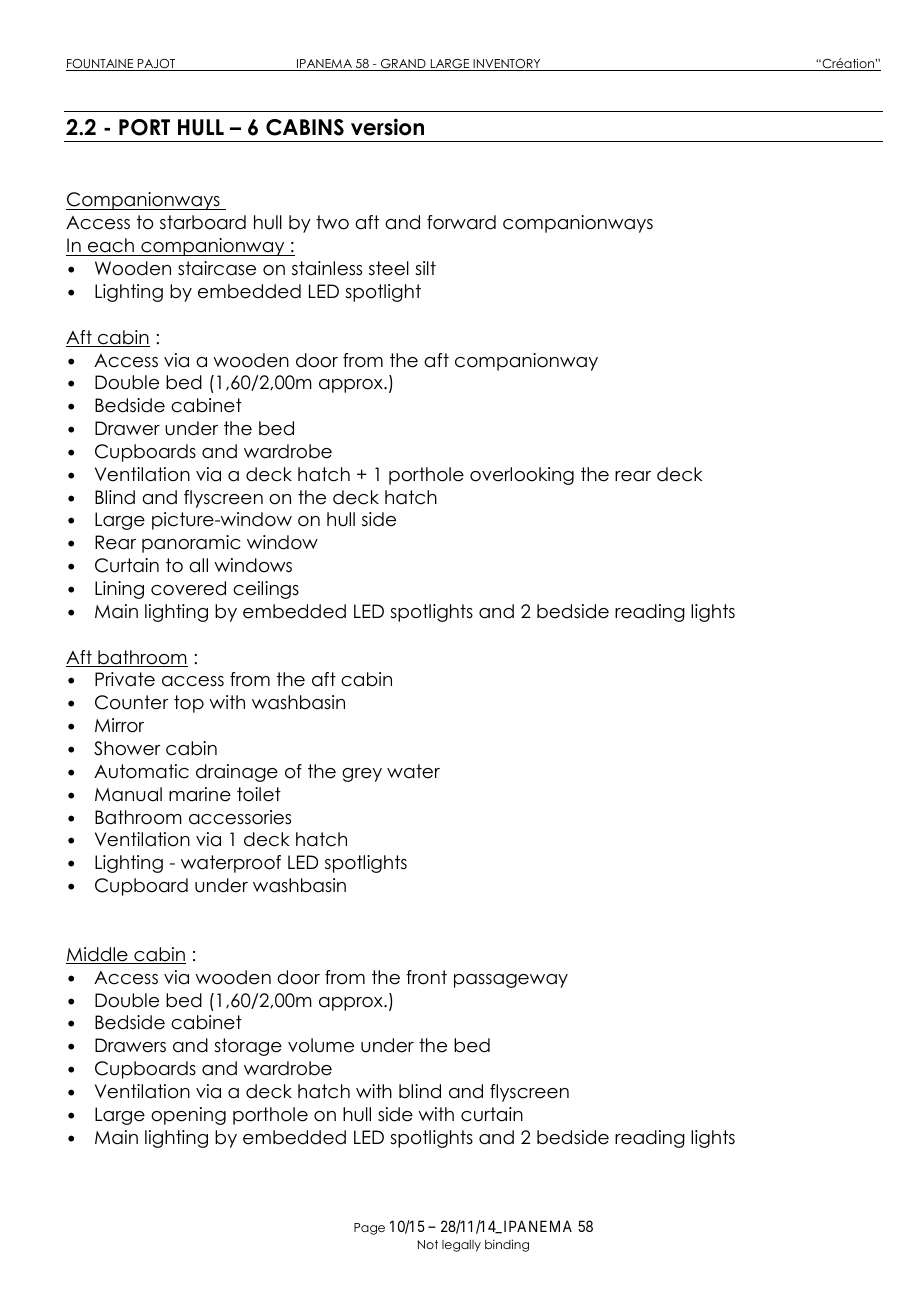 This screenshot has height=1308, width=924. I want to click on starboard, so click(203, 222).
